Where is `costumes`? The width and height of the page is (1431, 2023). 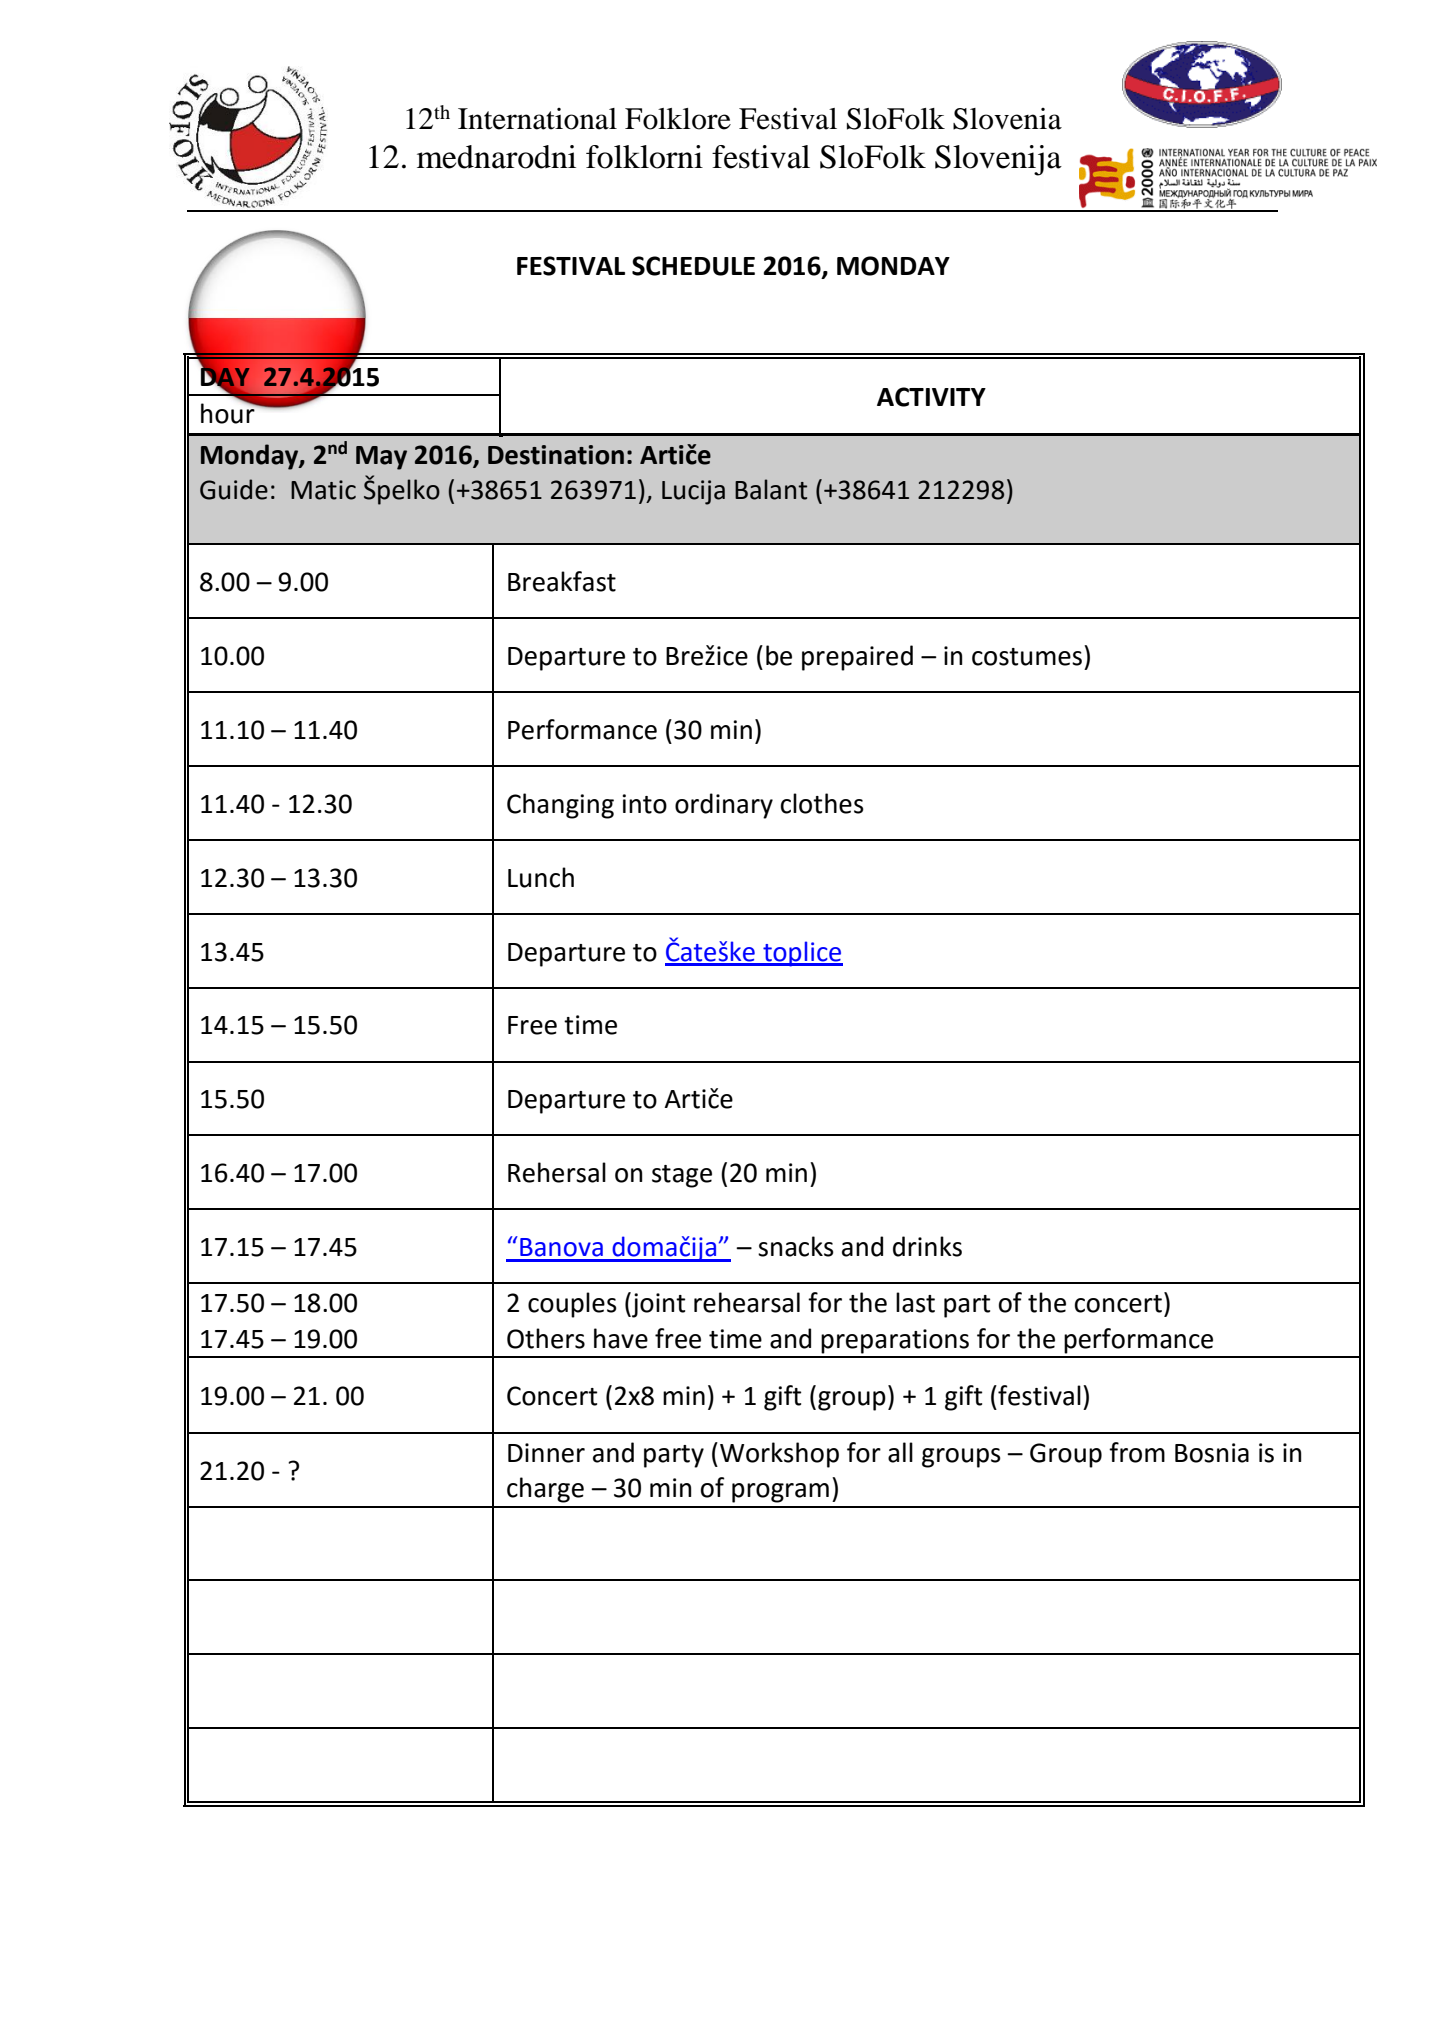 costumes is located at coordinates (1027, 657).
